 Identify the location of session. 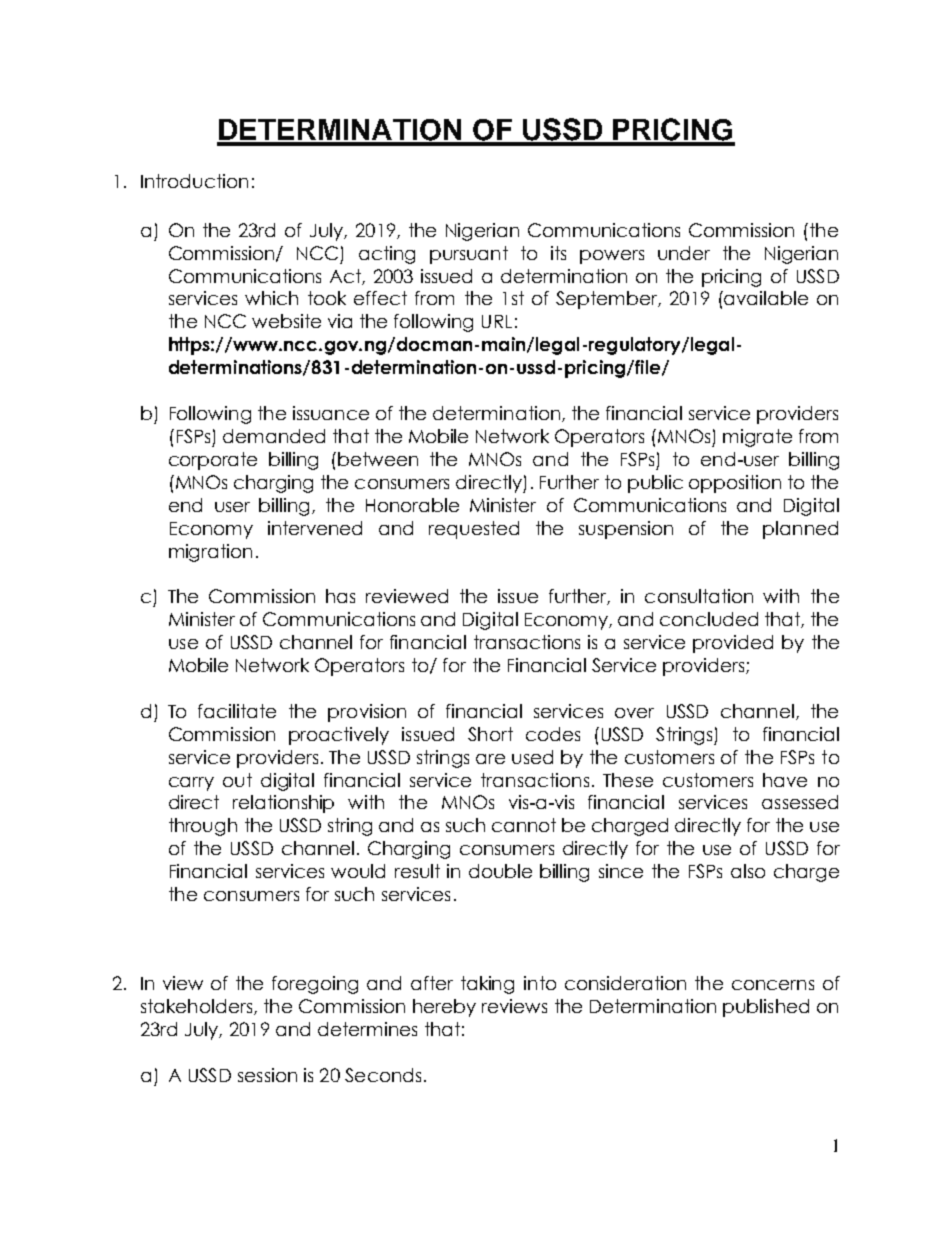
(267, 1075).
